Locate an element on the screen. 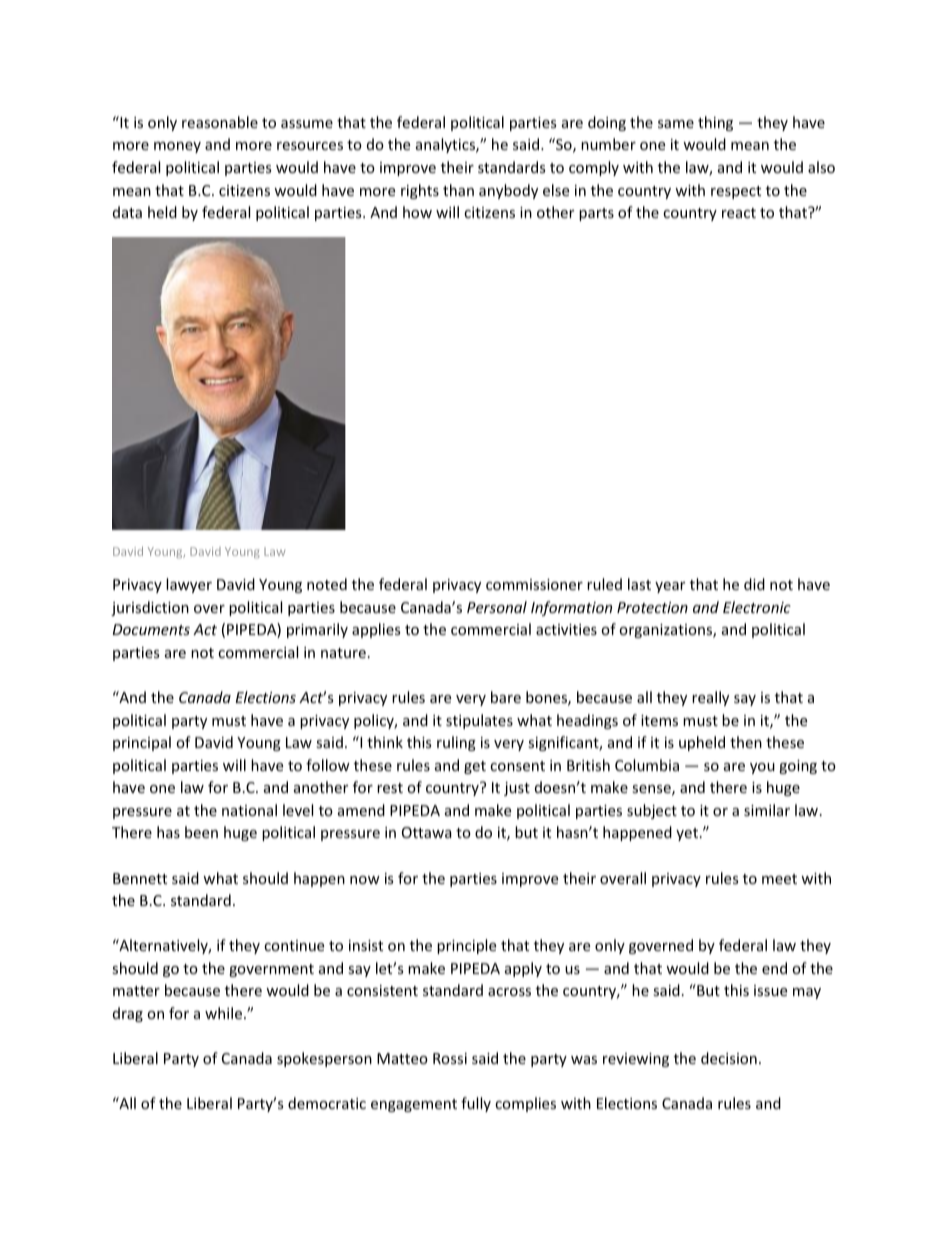 Image resolution: width=952 pixels, height=1233 pixels. Personal is located at coordinates (497, 607).
